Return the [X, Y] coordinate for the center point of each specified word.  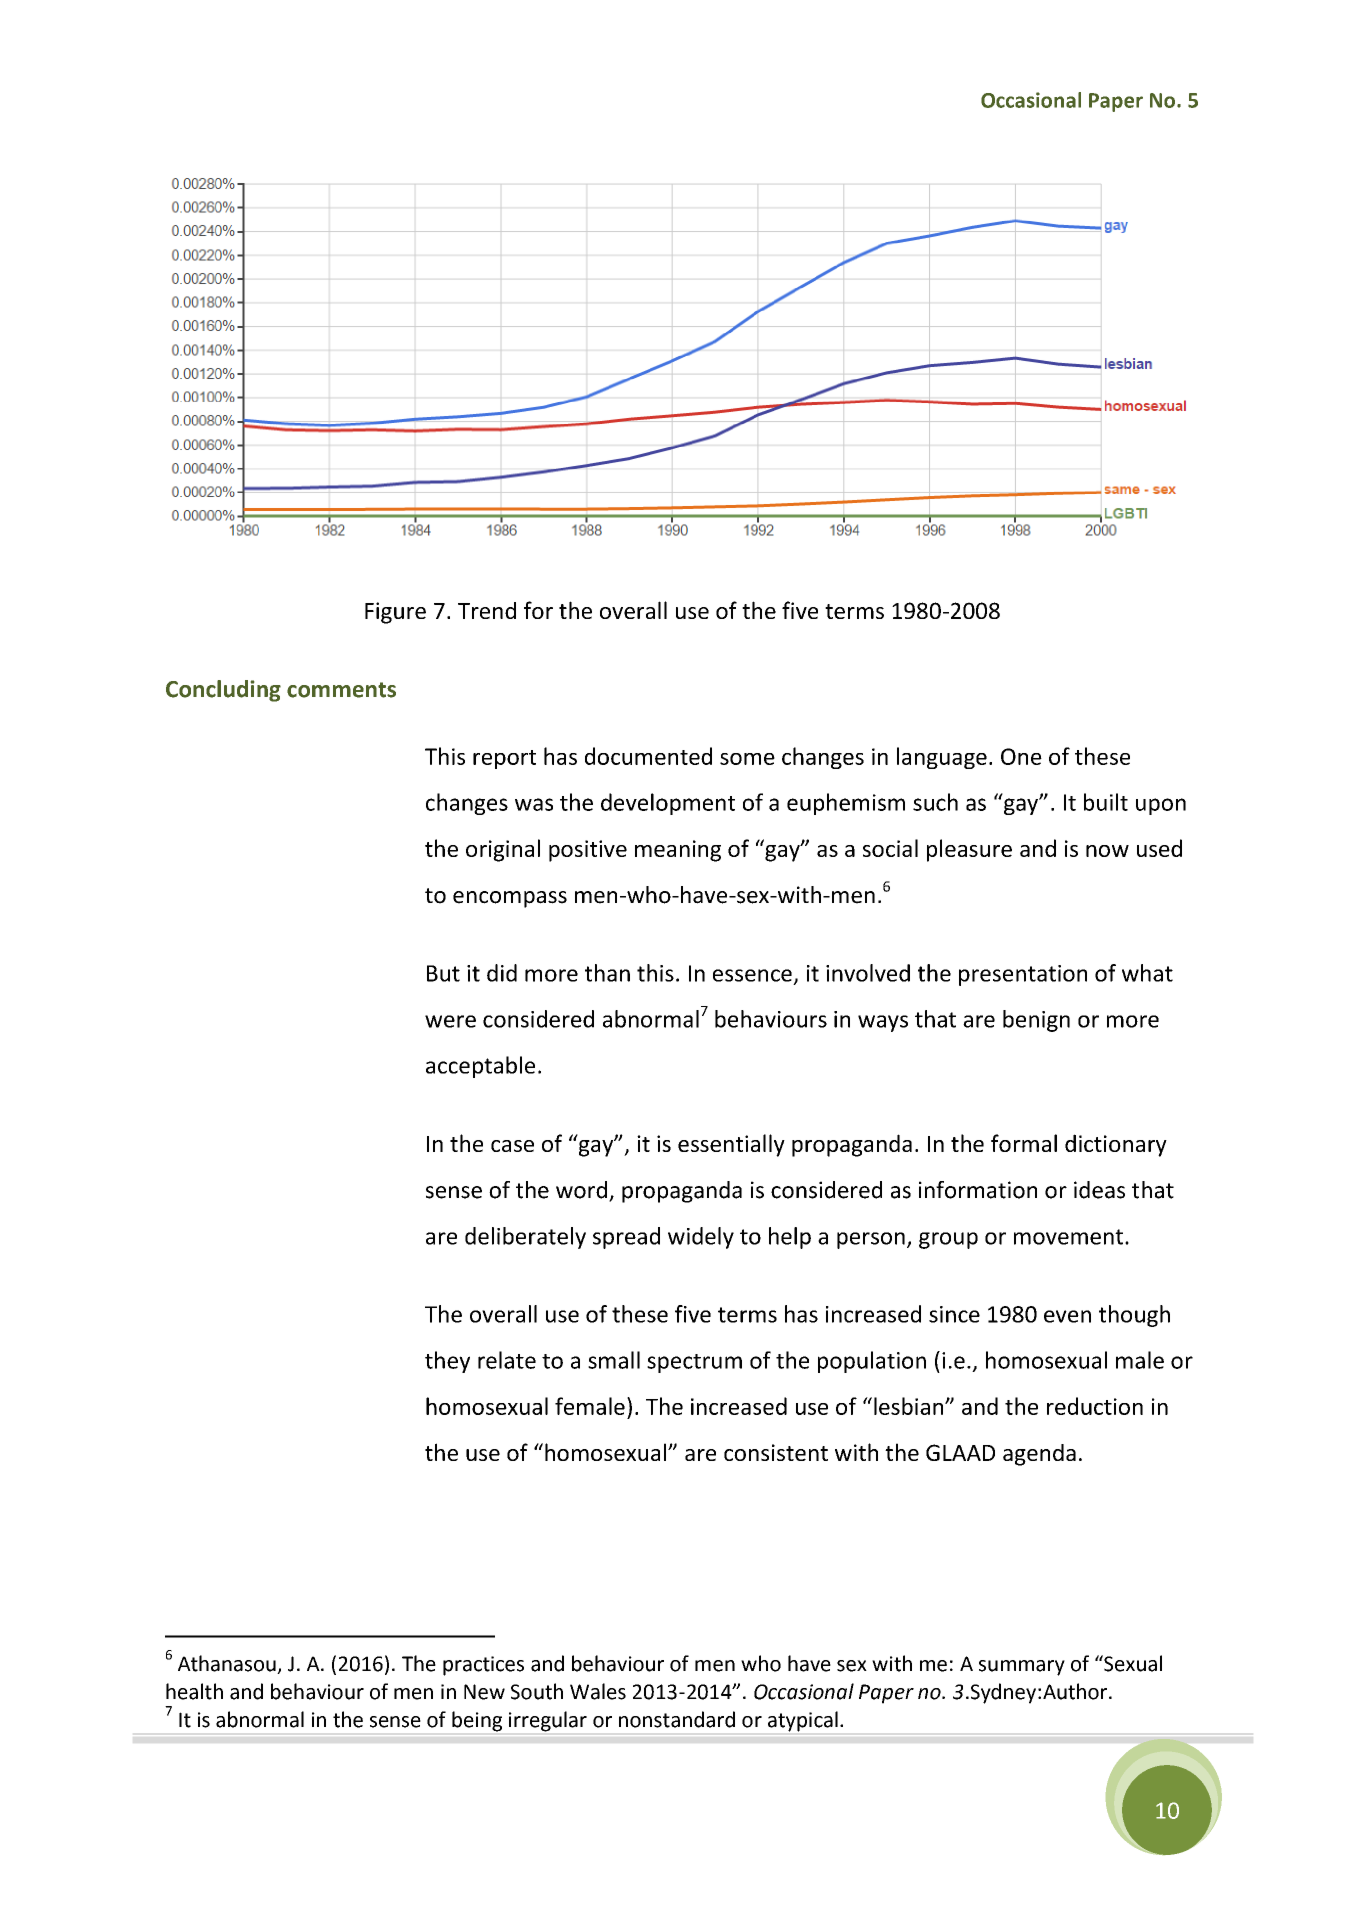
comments [341, 690]
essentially [731, 1145]
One [1021, 756]
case [512, 1146]
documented [648, 756]
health [194, 1691]
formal [1024, 1143]
